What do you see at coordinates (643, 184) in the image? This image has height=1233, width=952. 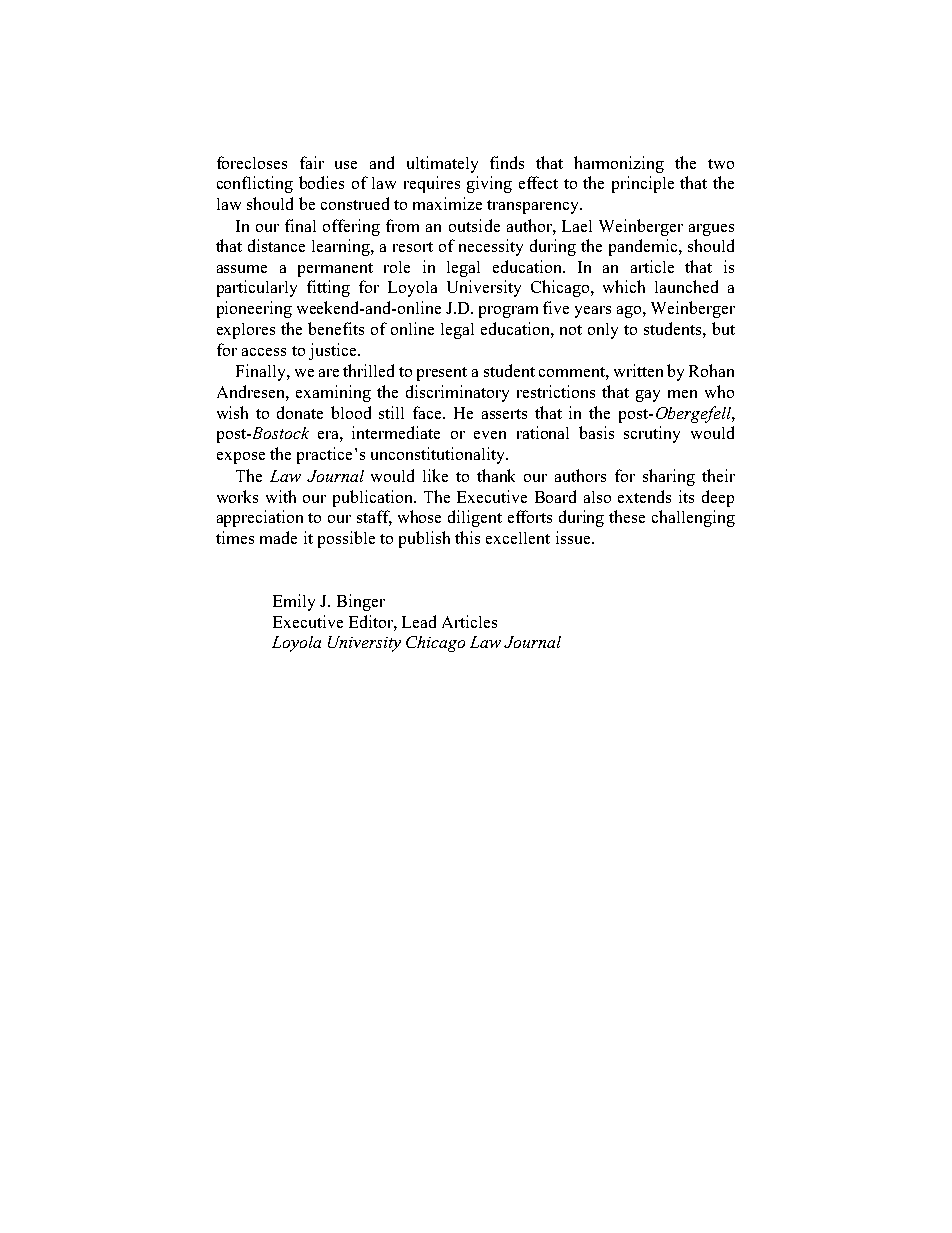 I see `principle` at bounding box center [643, 184].
